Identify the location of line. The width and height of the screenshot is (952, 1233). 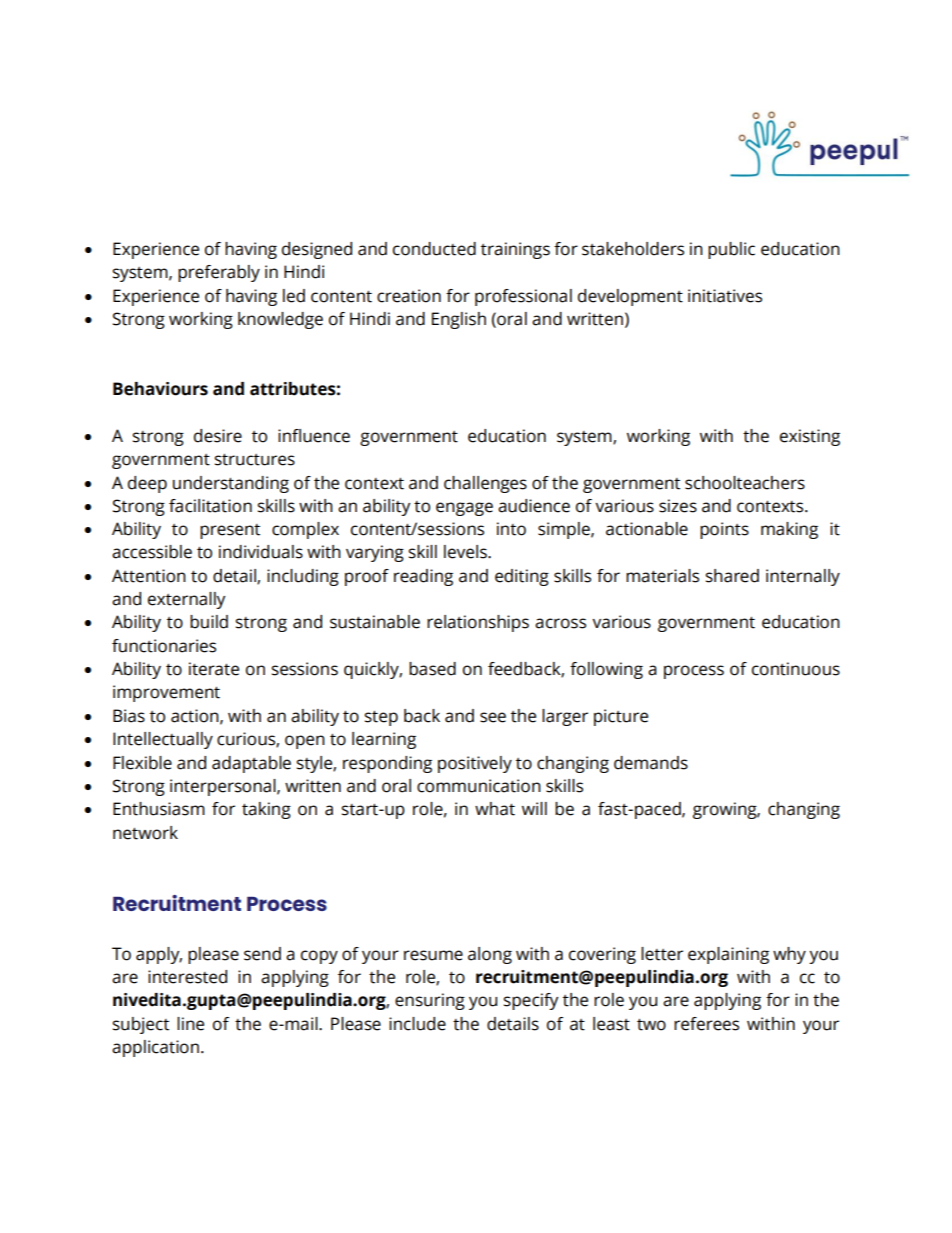
(190, 1024).
